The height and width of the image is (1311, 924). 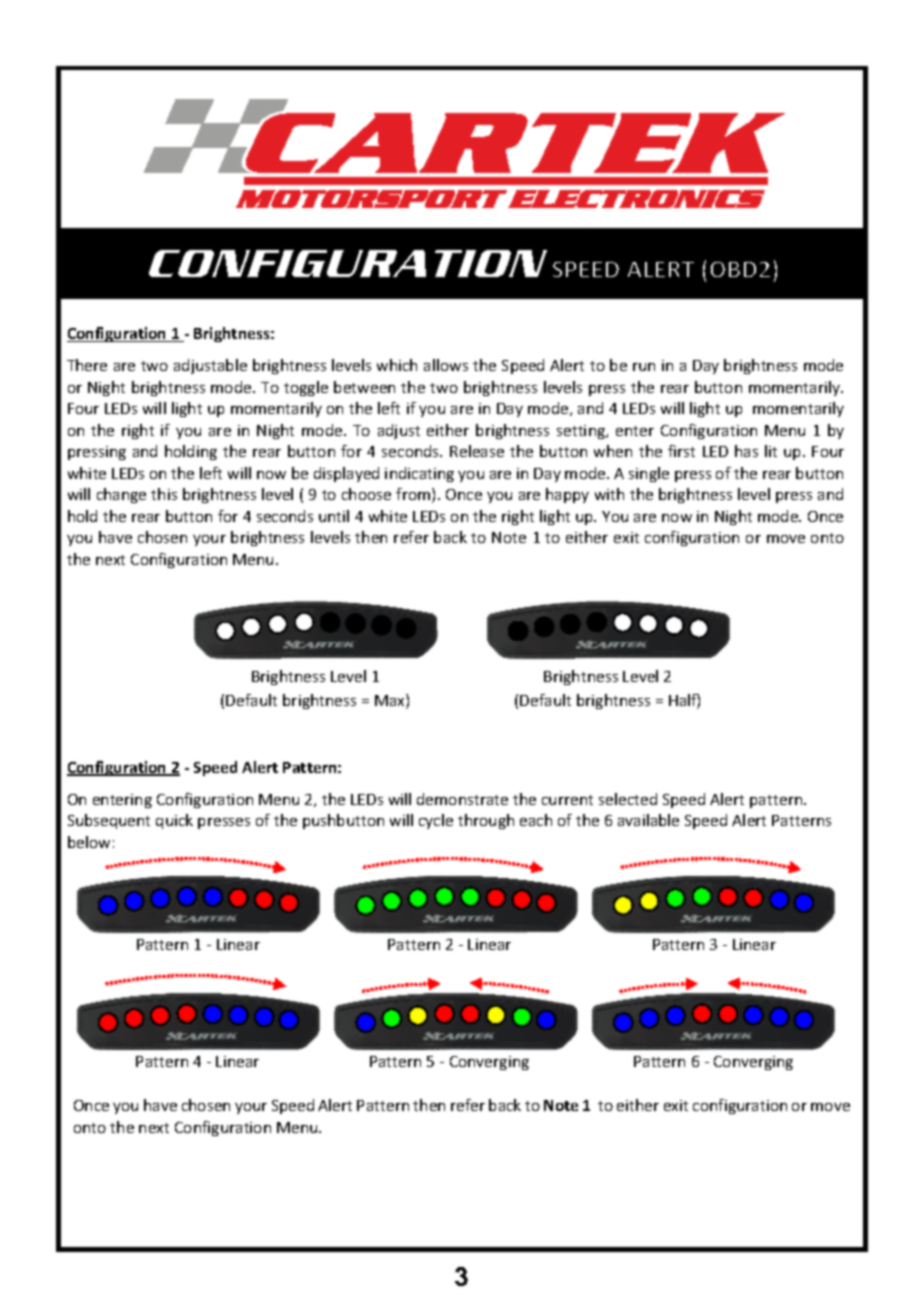 What do you see at coordinates (391, 701) in the image?
I see `Max` at bounding box center [391, 701].
